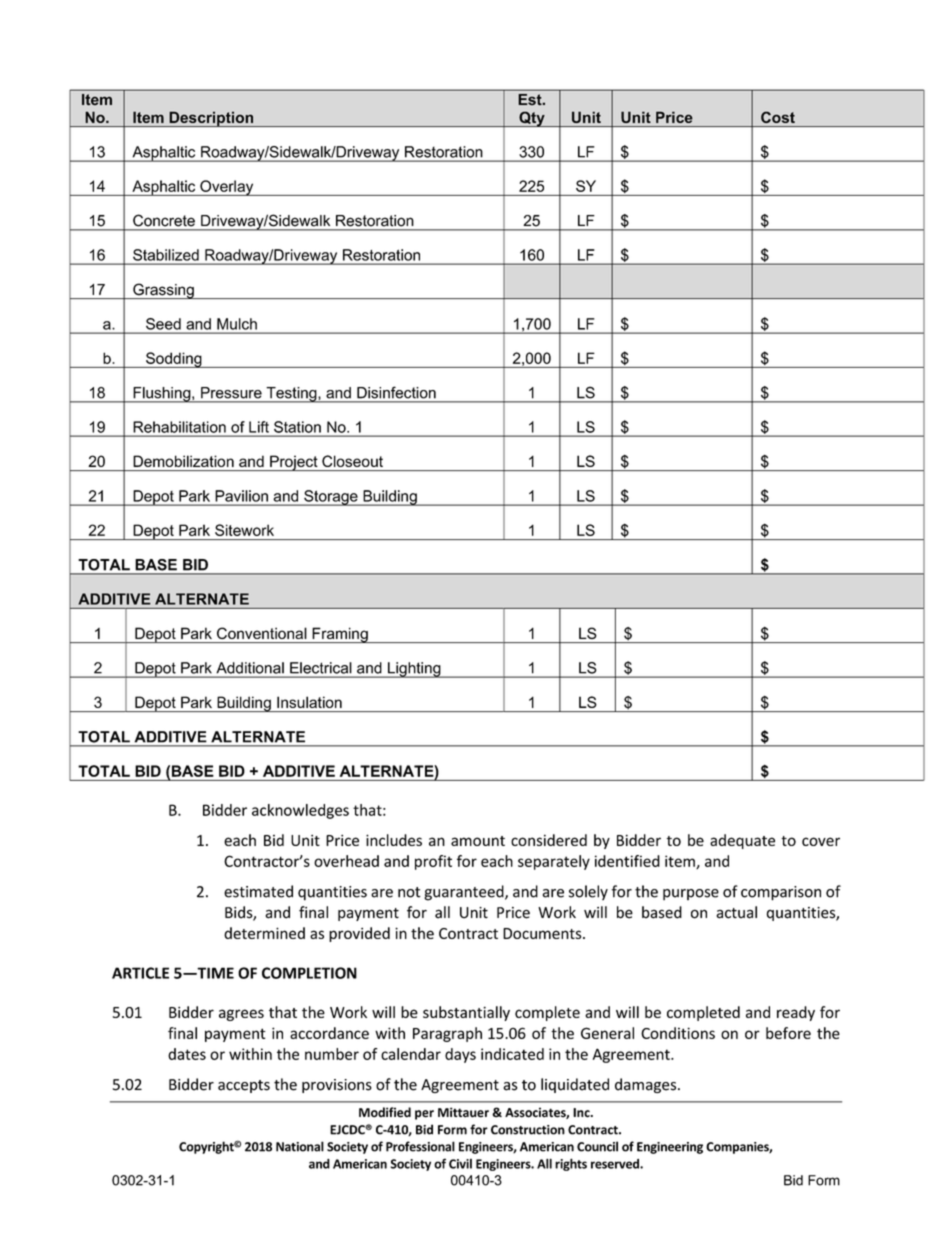 The image size is (952, 1233). I want to click on amount, so click(478, 841).
